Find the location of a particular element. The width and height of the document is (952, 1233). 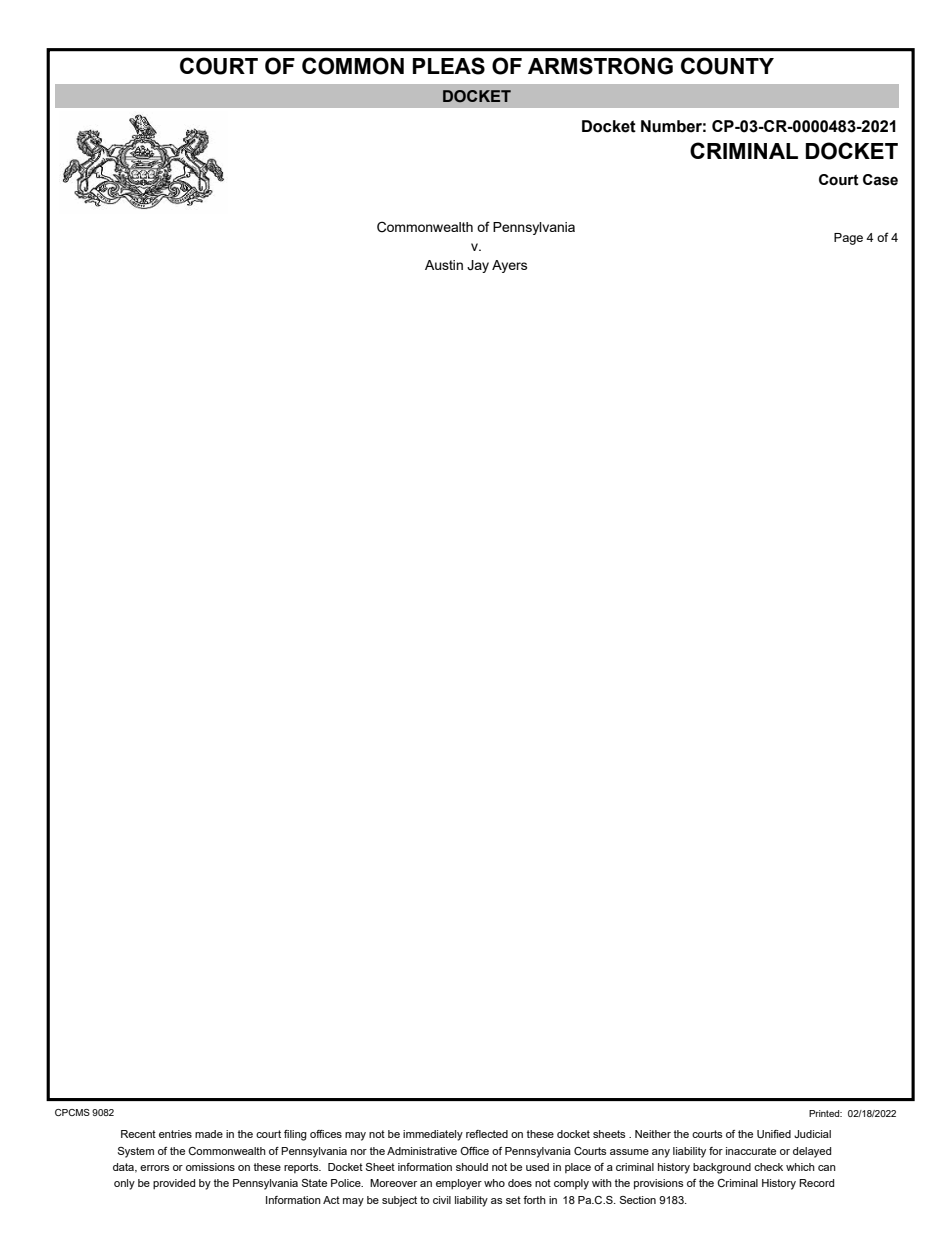

Jay is located at coordinates (478, 266).
